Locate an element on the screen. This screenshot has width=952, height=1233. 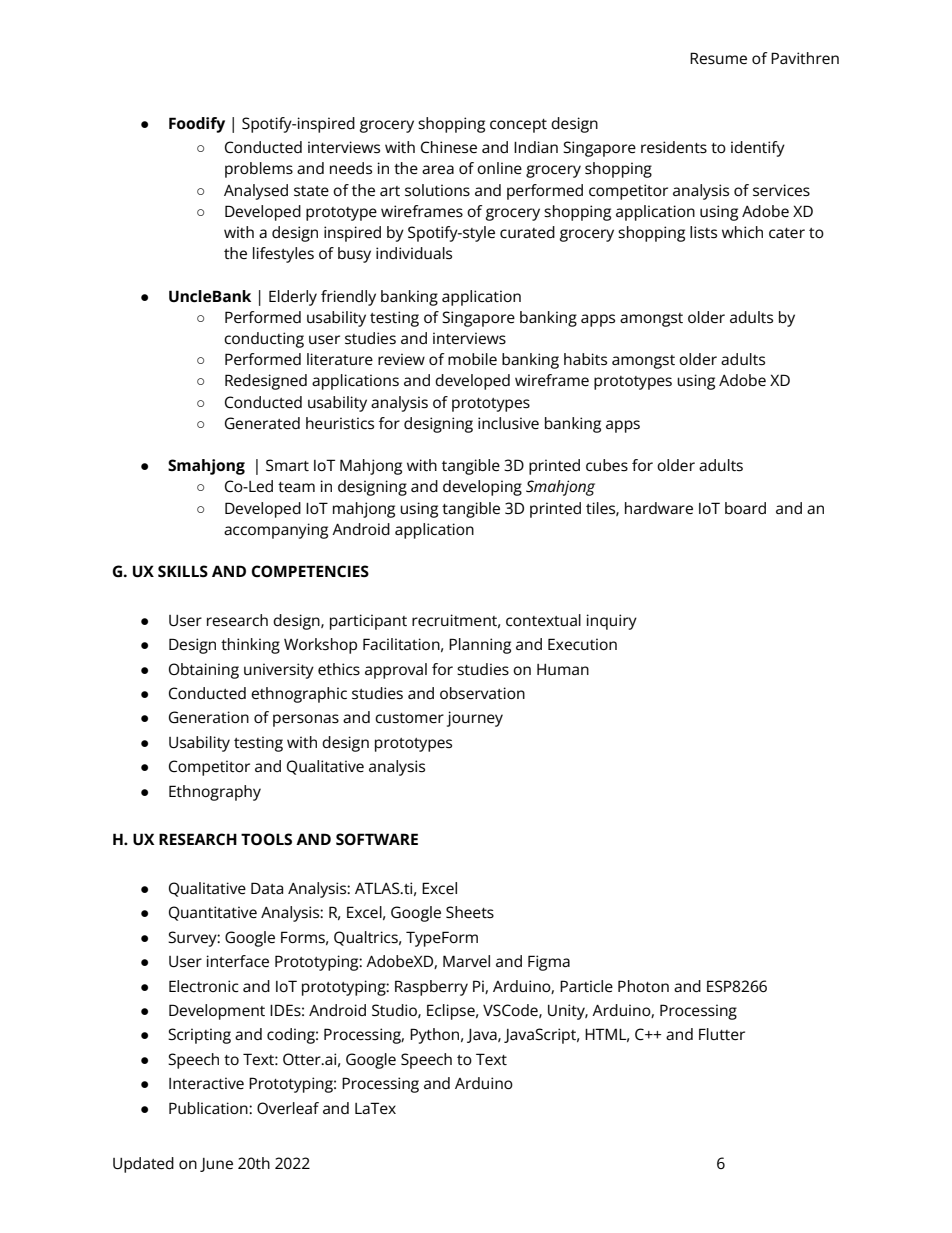
accompanying is located at coordinates (276, 531).
